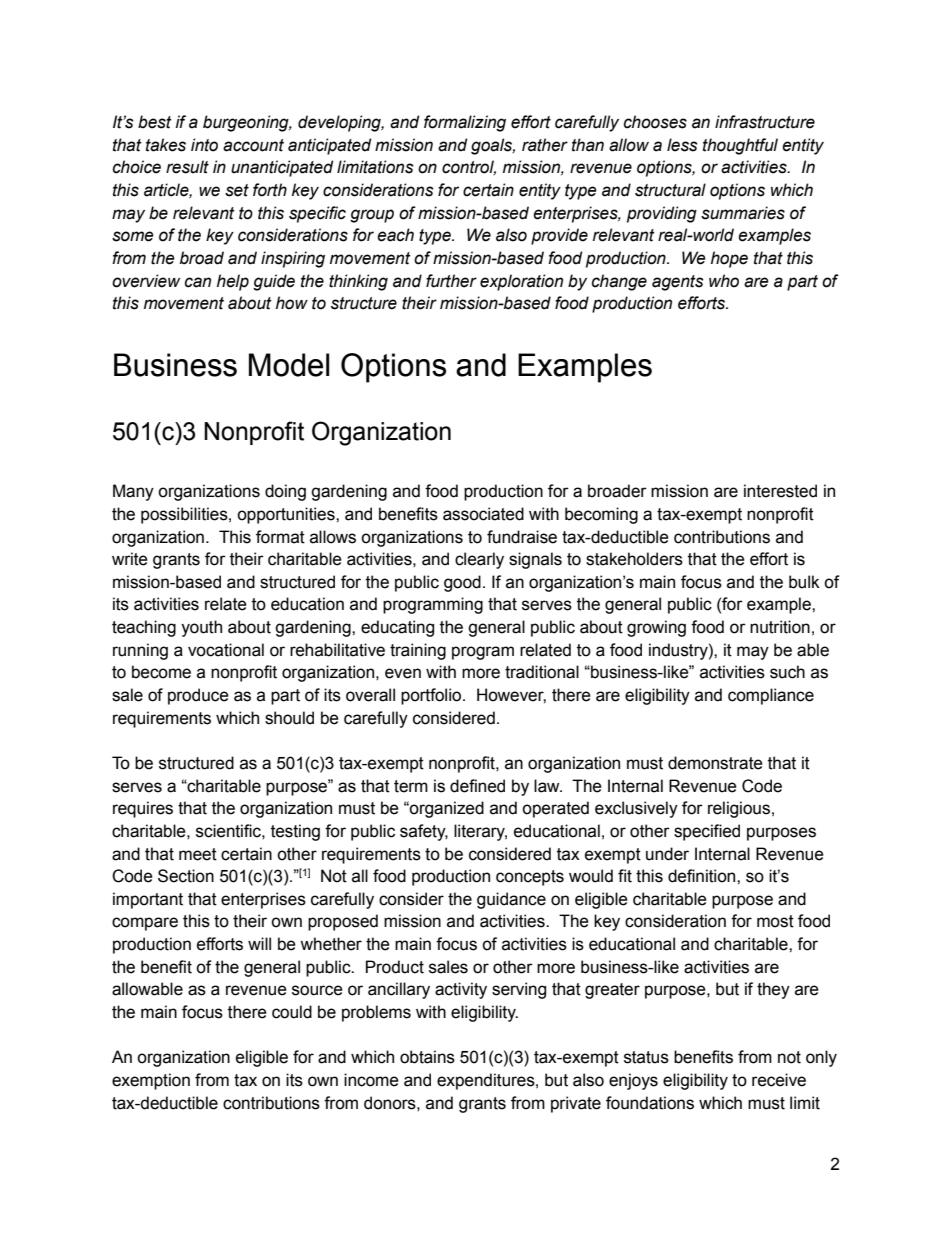 The height and width of the page is (1233, 952). What do you see at coordinates (483, 514) in the page?
I see `associated` at bounding box center [483, 514].
